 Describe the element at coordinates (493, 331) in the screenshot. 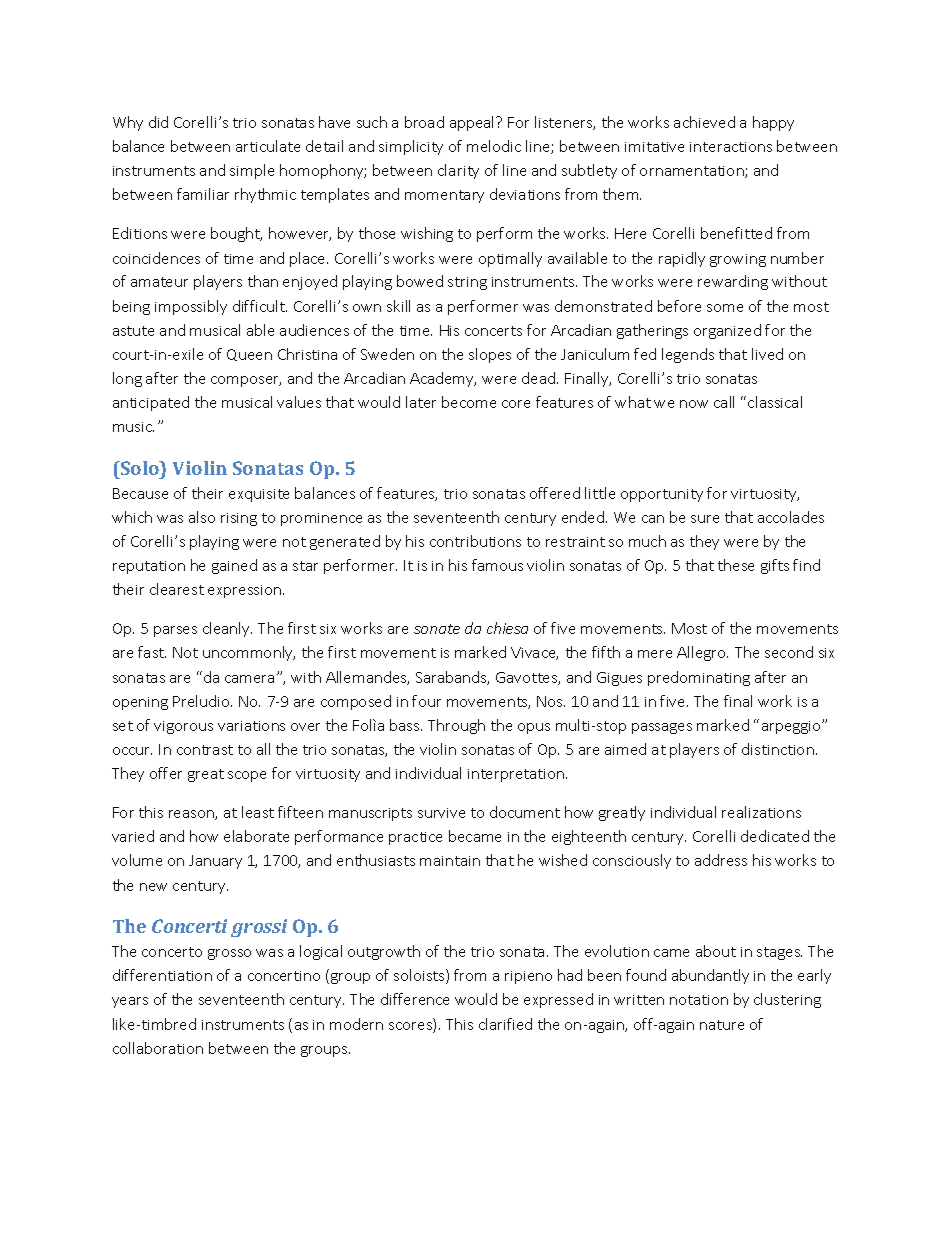

I see `concerts` at that location.
